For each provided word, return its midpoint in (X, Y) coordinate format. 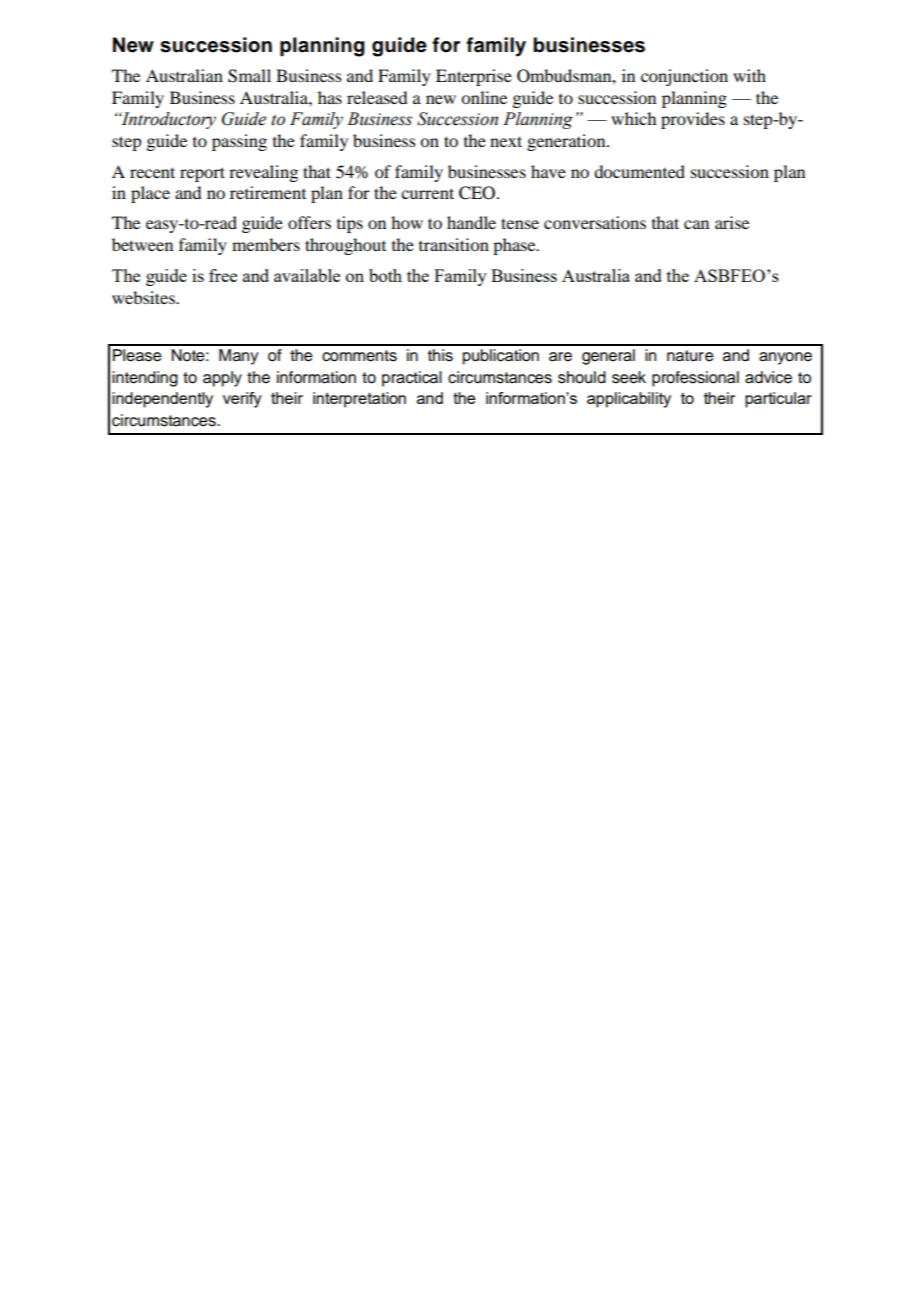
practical (412, 379)
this (440, 355)
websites (144, 297)
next (506, 141)
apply (222, 379)
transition (454, 244)
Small (249, 76)
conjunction (684, 77)
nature (690, 356)
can (696, 224)
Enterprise (474, 77)
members (266, 244)
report (202, 174)
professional (695, 379)
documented (639, 171)
